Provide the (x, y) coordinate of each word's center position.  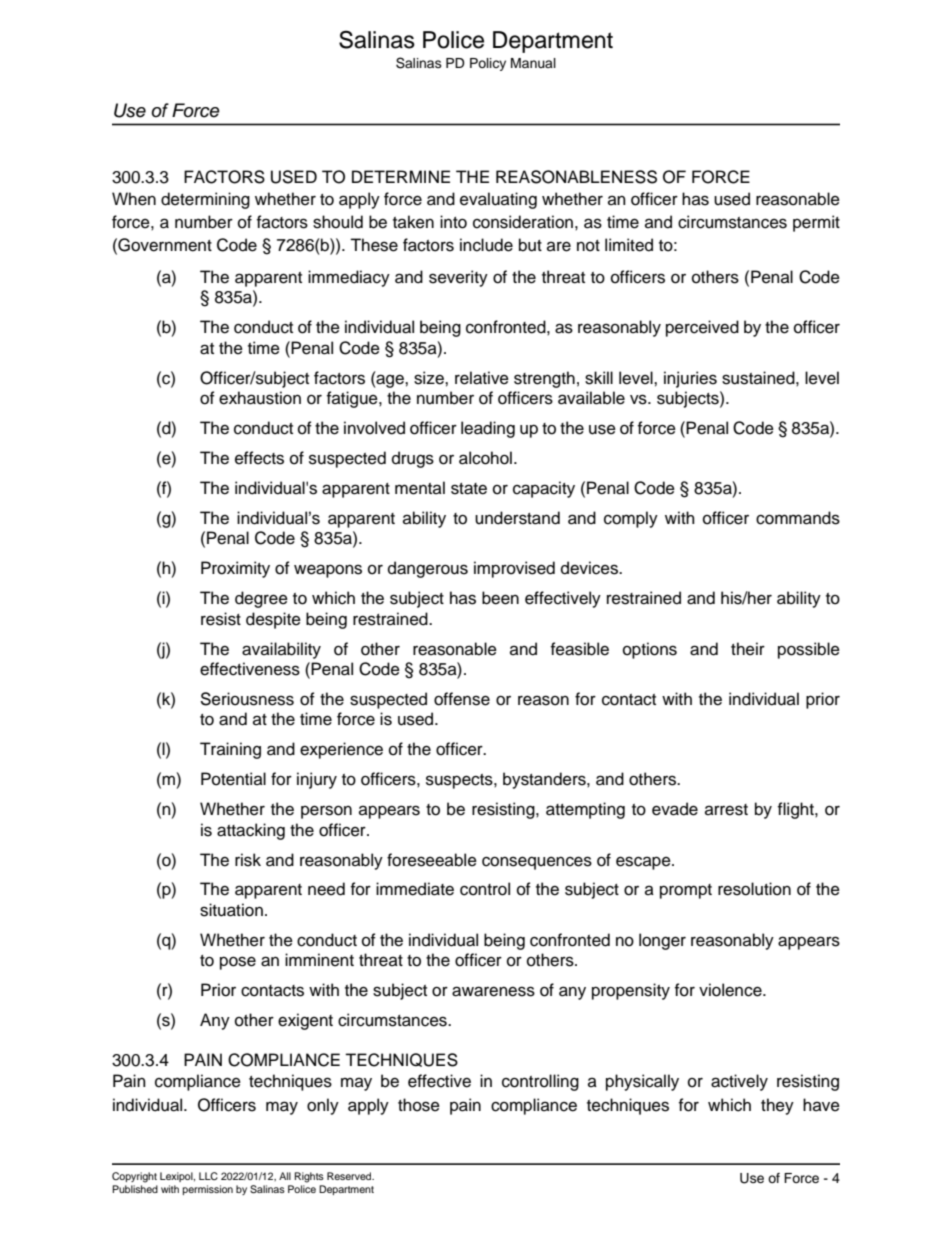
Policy (488, 64)
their (748, 649)
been (500, 598)
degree (261, 599)
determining (205, 200)
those (419, 1105)
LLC (208, 1176)
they (777, 1106)
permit (816, 223)
